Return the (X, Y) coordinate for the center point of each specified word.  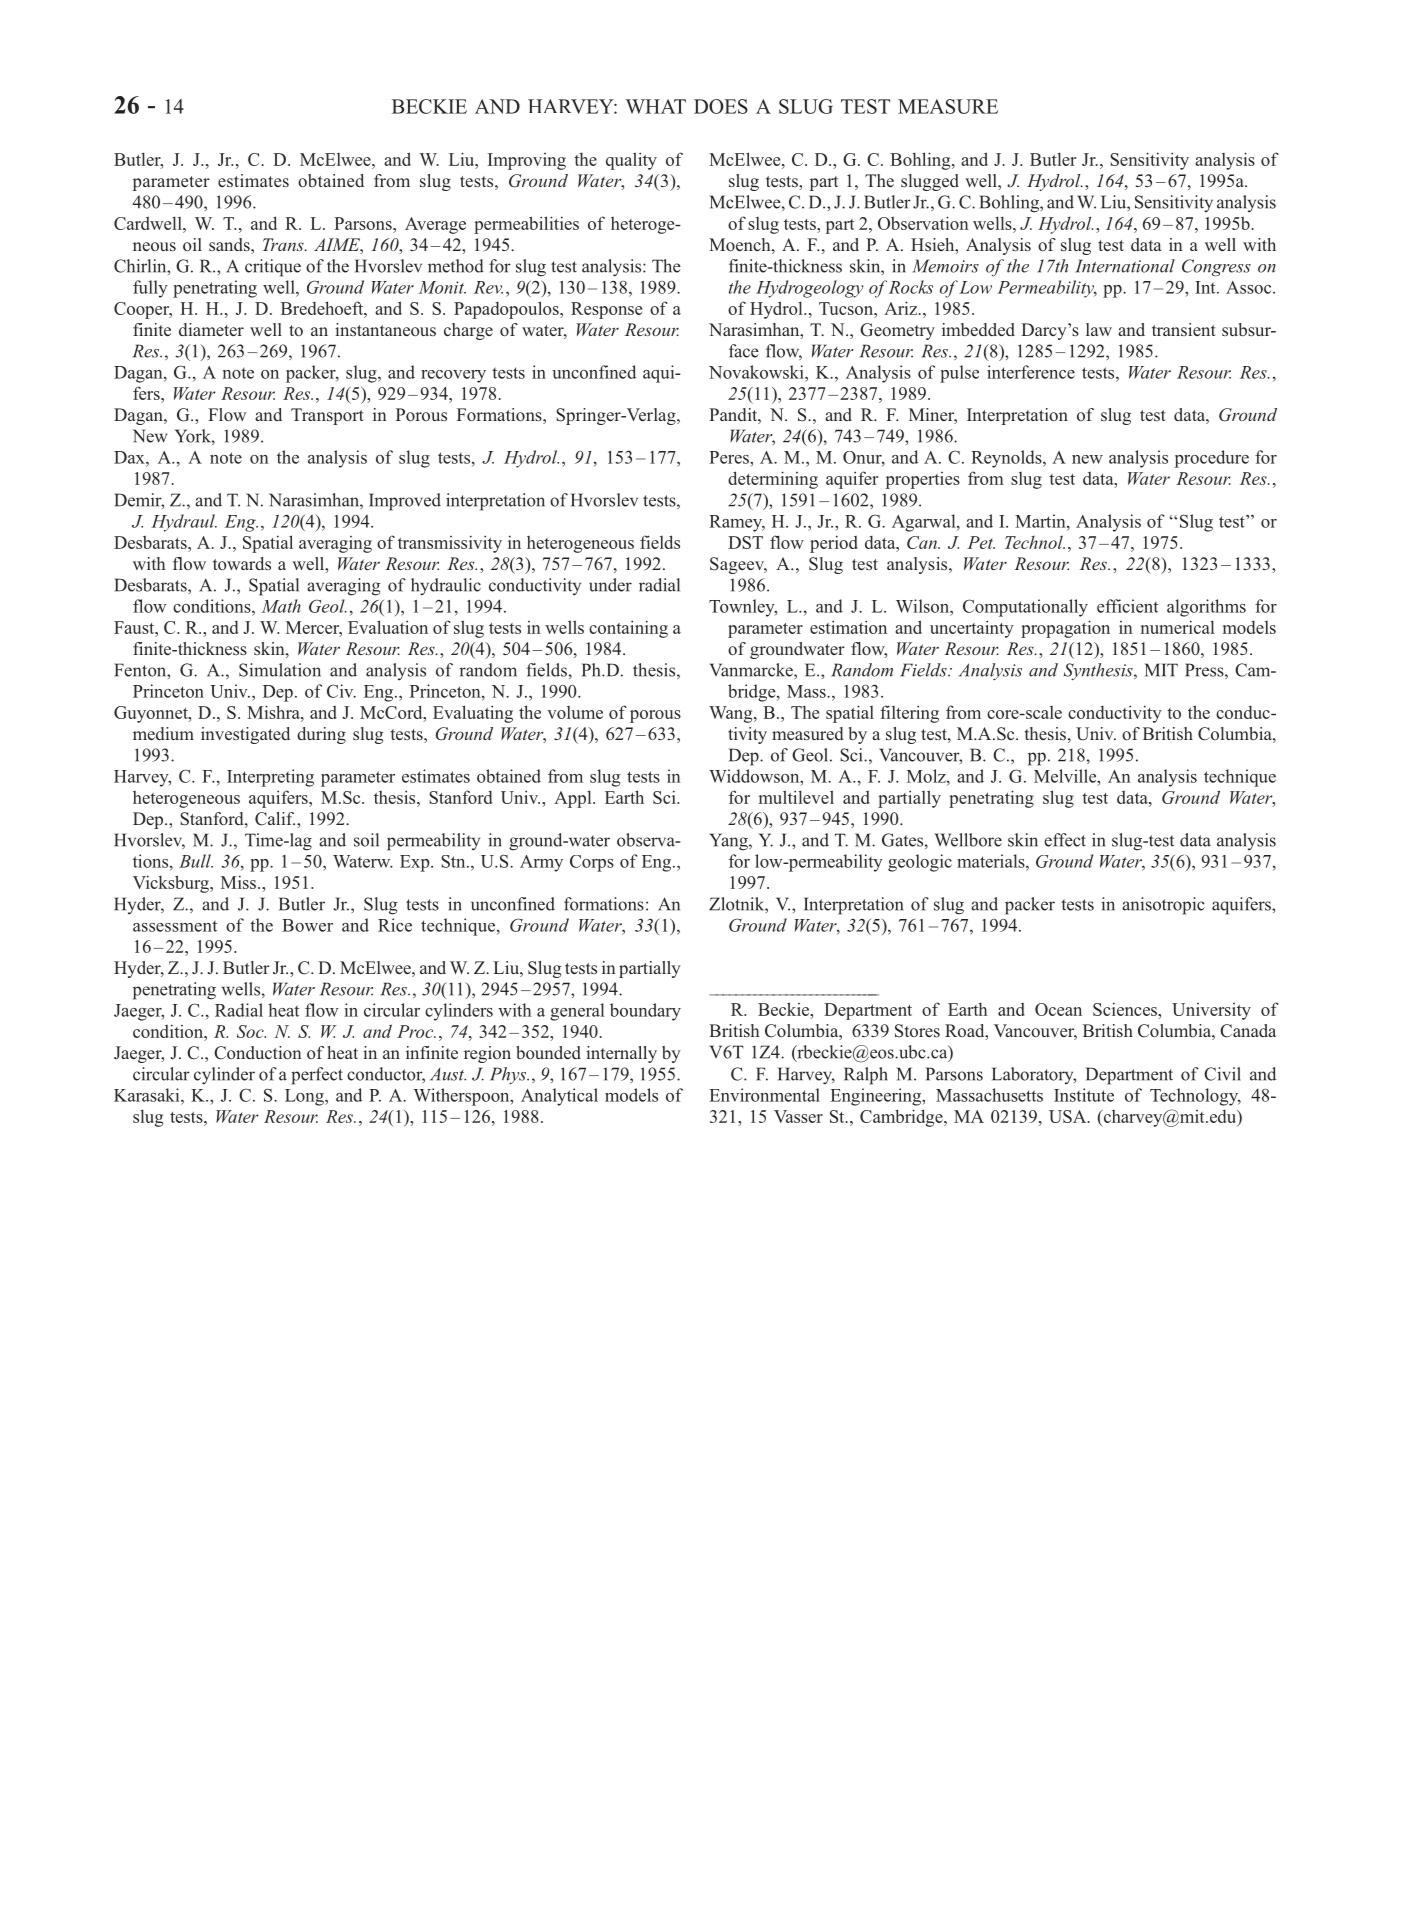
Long (305, 1097)
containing (628, 629)
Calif (275, 819)
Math (281, 606)
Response (606, 310)
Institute (1084, 1095)
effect (1065, 840)
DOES (721, 106)
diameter (211, 329)
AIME (338, 244)
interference (1031, 372)
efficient (1127, 606)
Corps (592, 863)
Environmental (764, 1095)
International (1125, 266)
